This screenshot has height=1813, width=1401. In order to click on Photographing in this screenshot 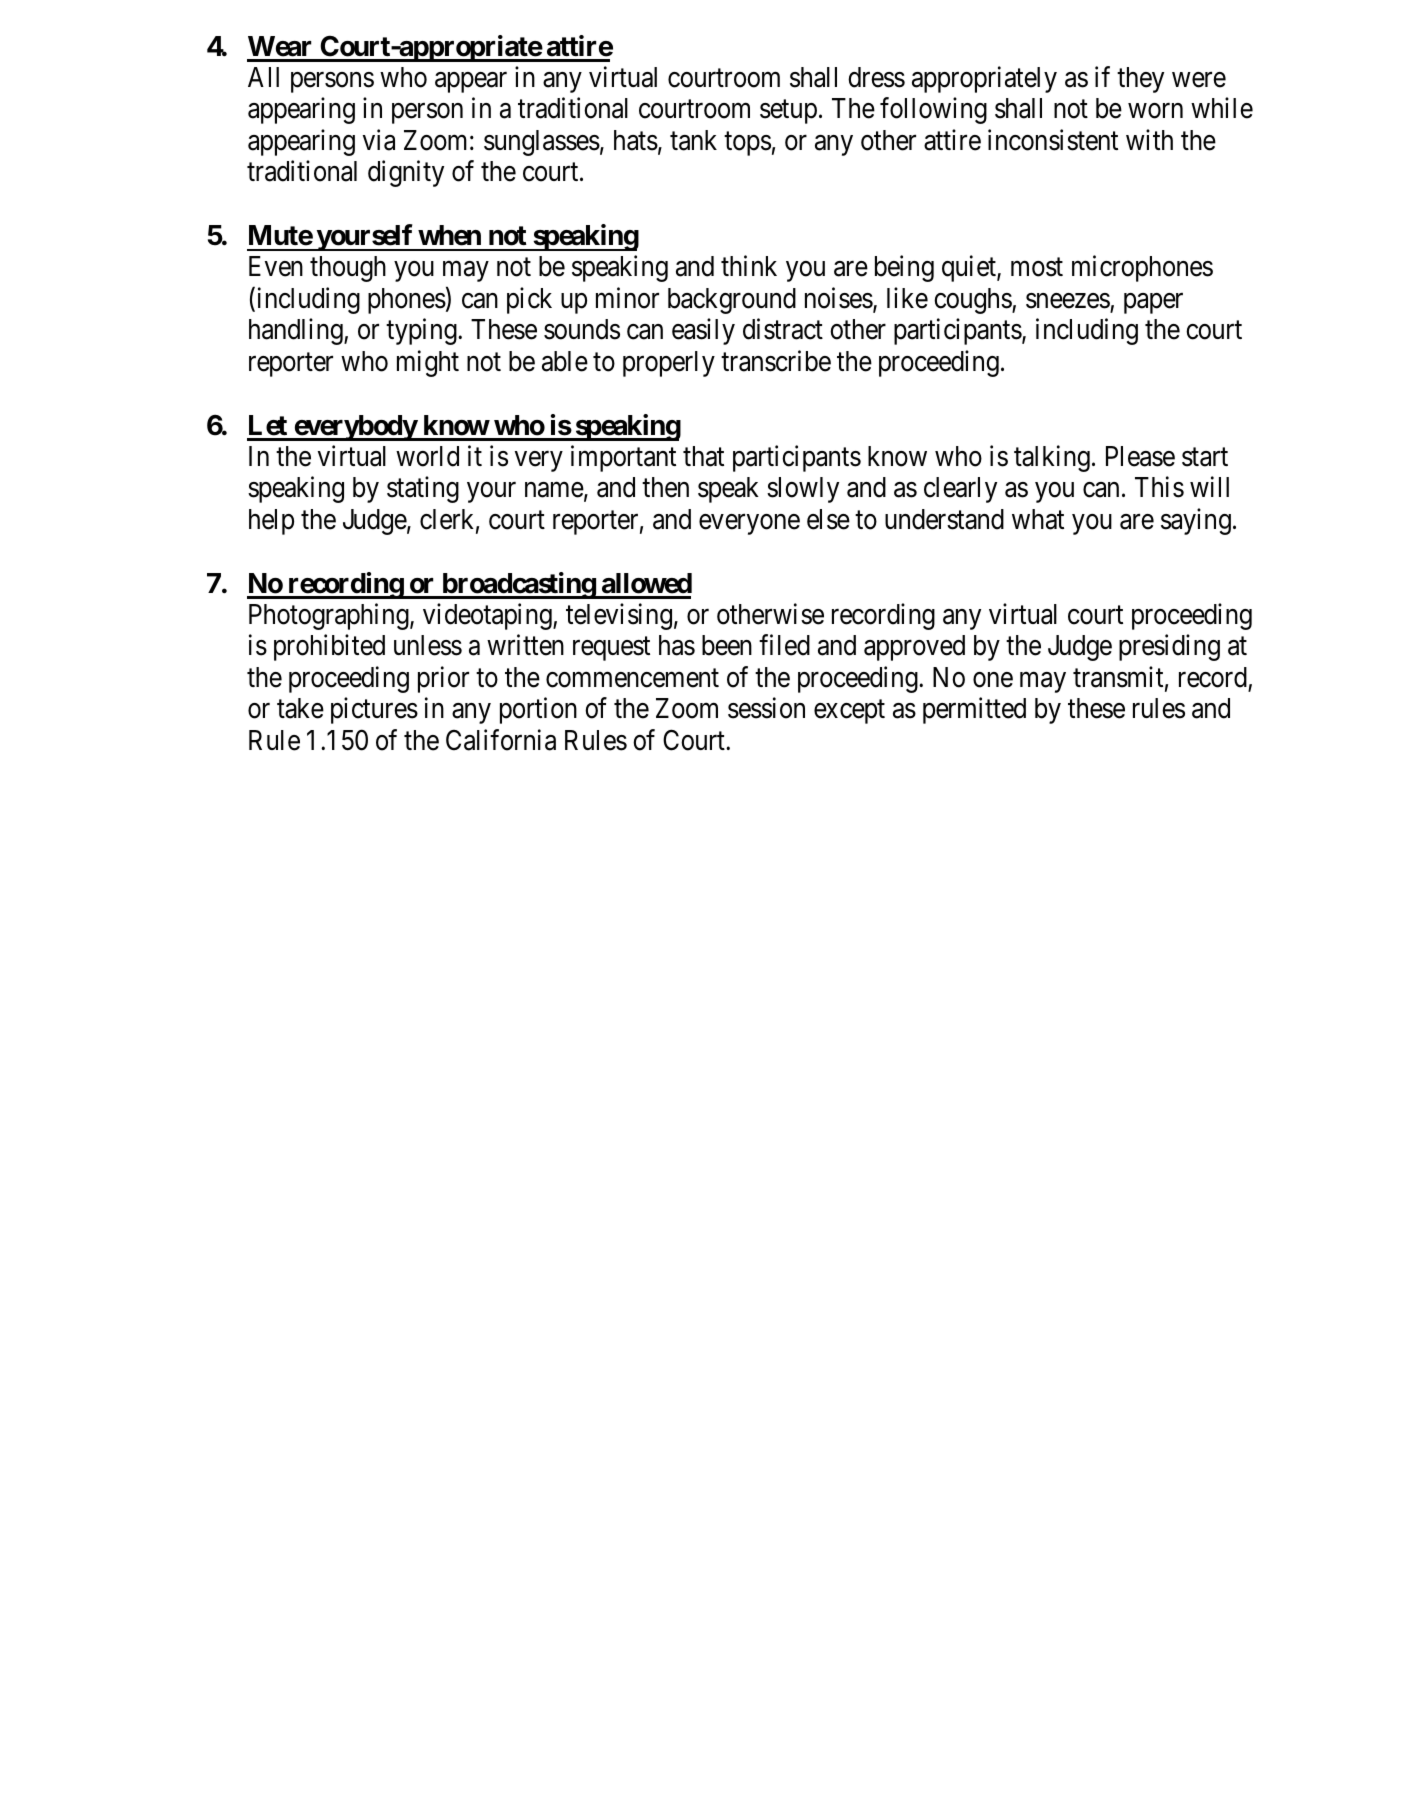, I will do `click(330, 616)`.
